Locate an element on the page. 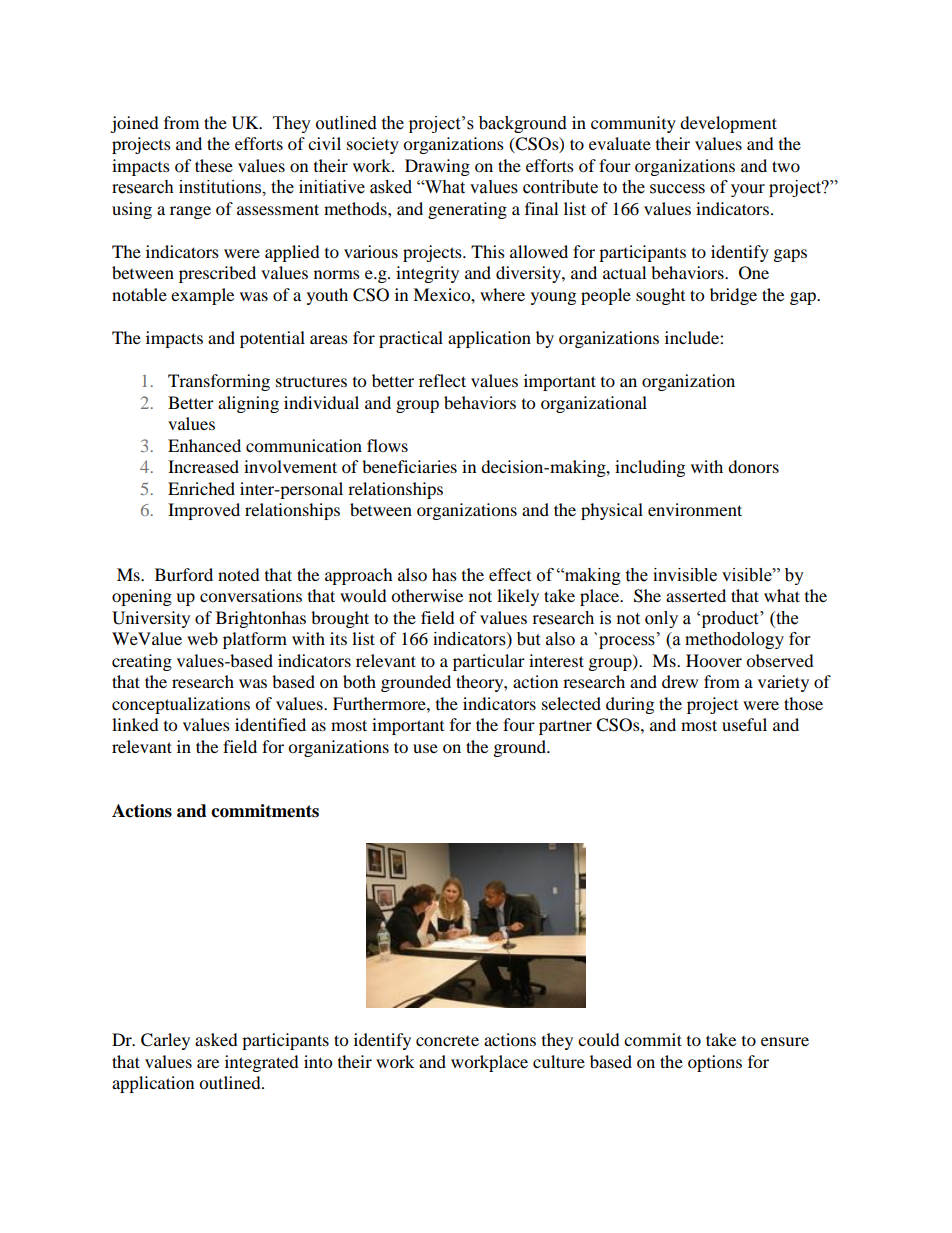  otherwise is located at coordinates (427, 595).
